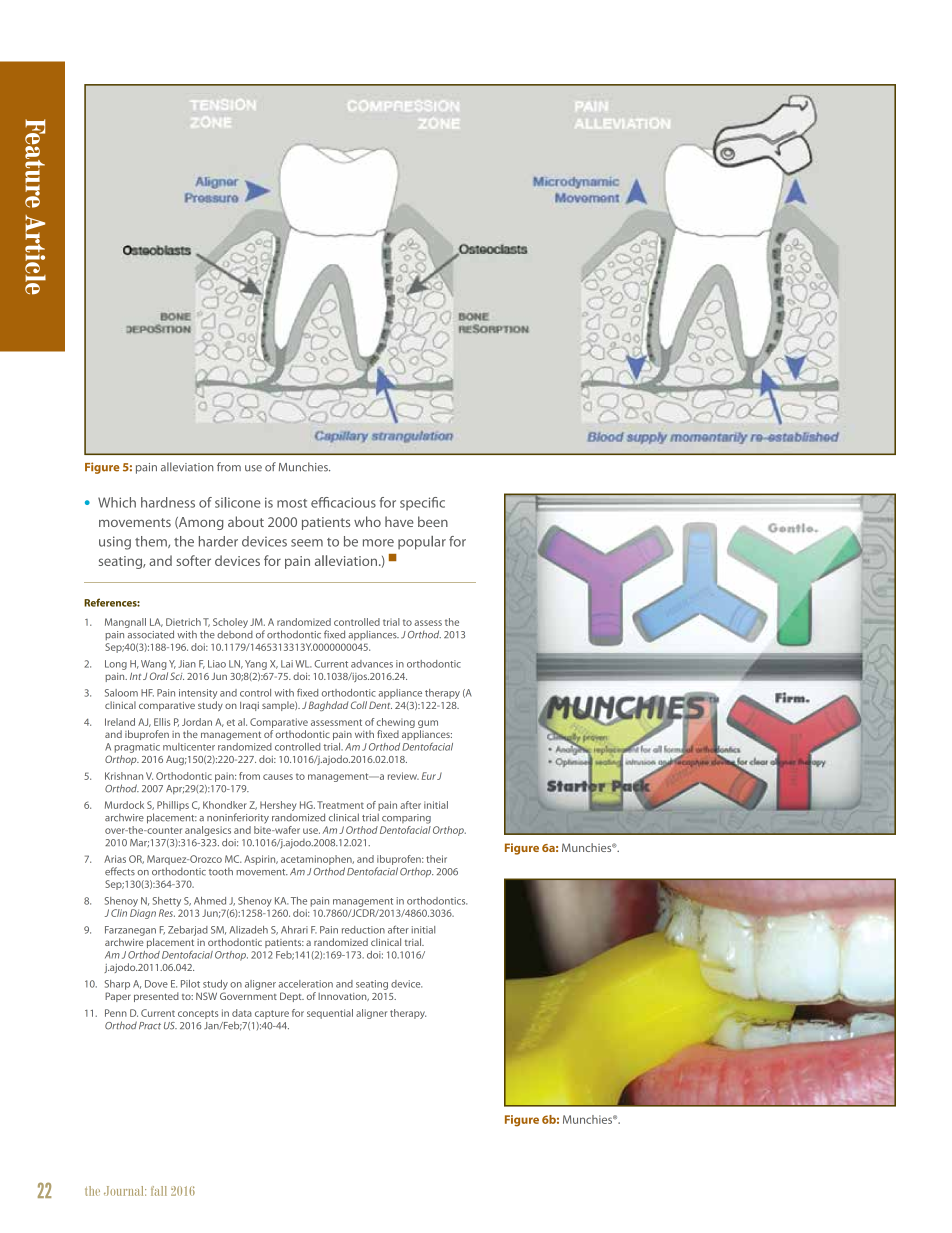  I want to click on fall, so click(159, 1191).
